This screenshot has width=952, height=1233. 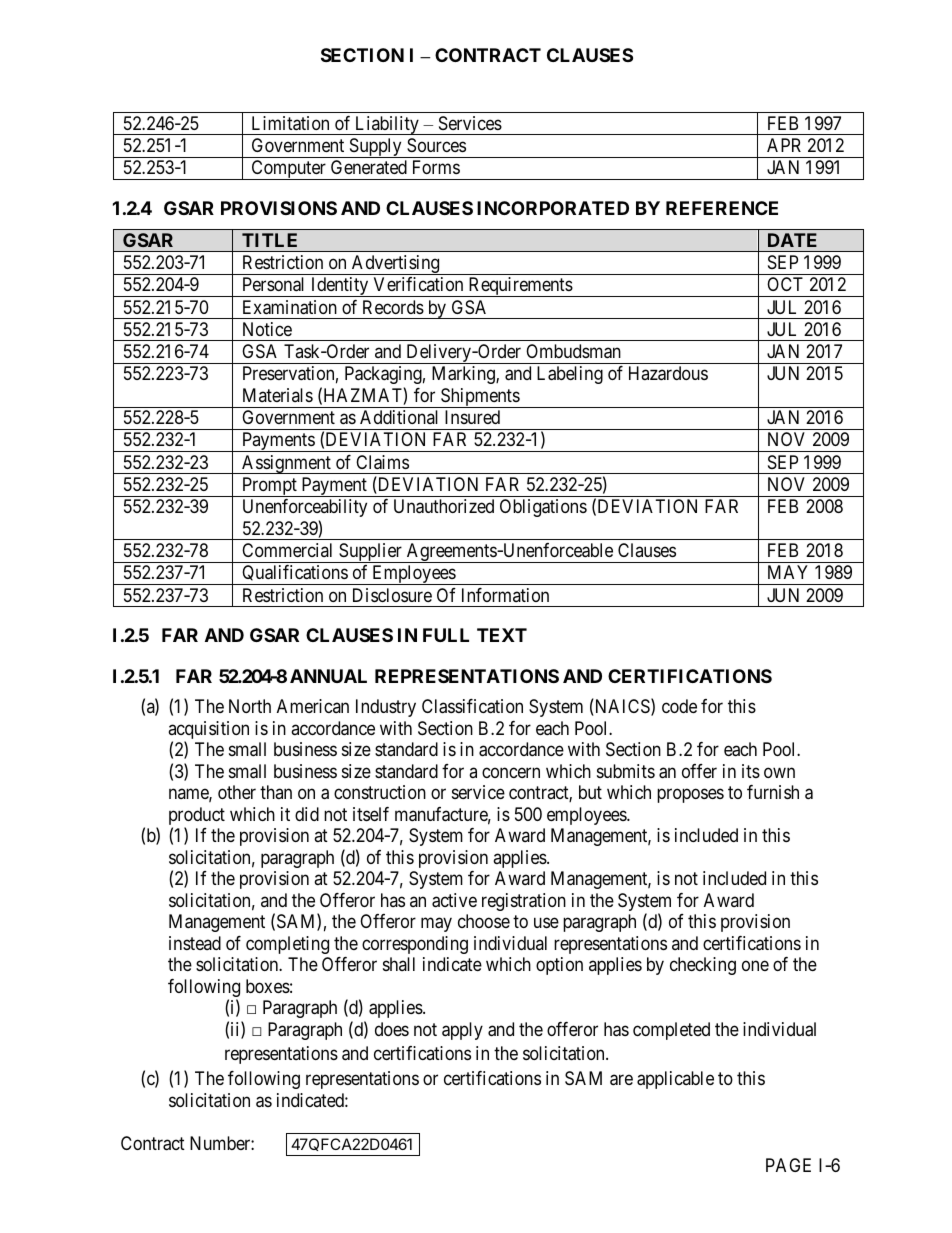 What do you see at coordinates (675, 1080) in the screenshot?
I see `applicable` at bounding box center [675, 1080].
